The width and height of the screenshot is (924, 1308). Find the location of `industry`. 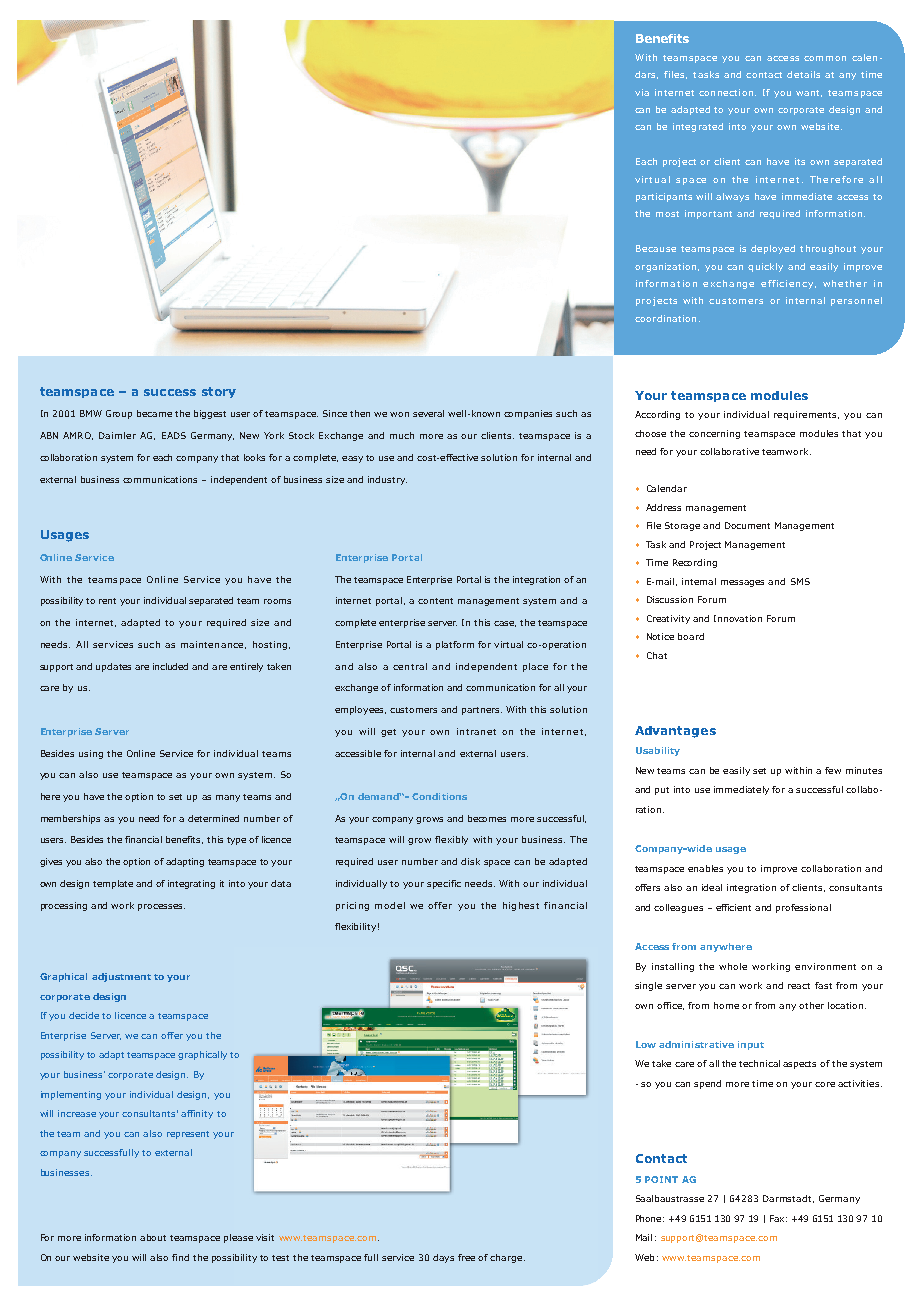

industry is located at coordinates (387, 480).
